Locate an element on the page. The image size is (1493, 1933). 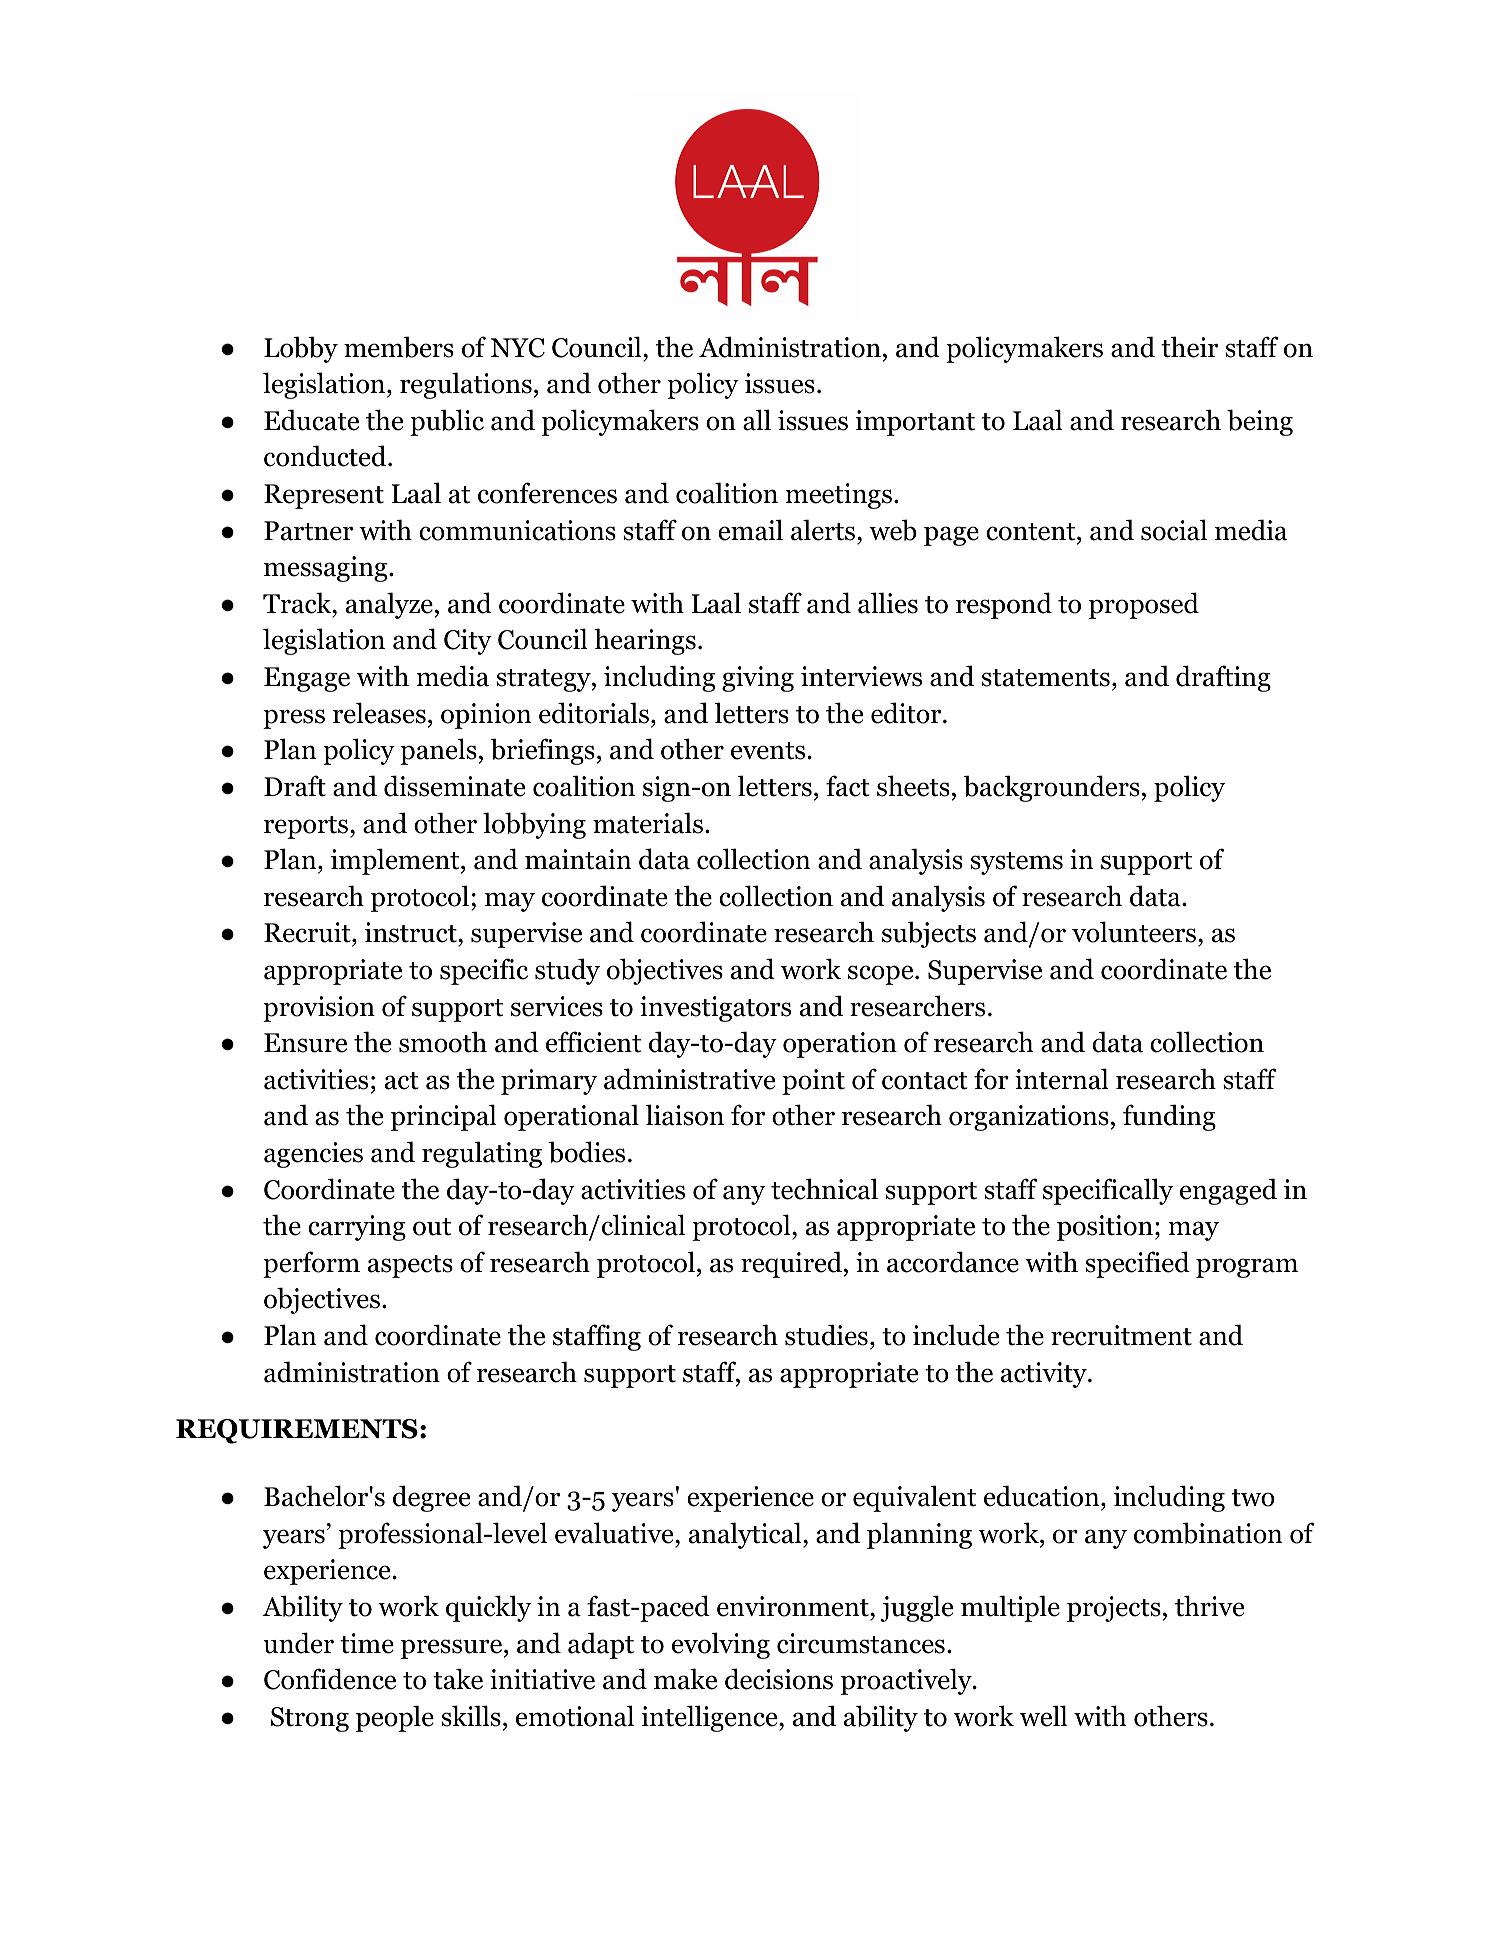
regulations is located at coordinates (466, 385).
